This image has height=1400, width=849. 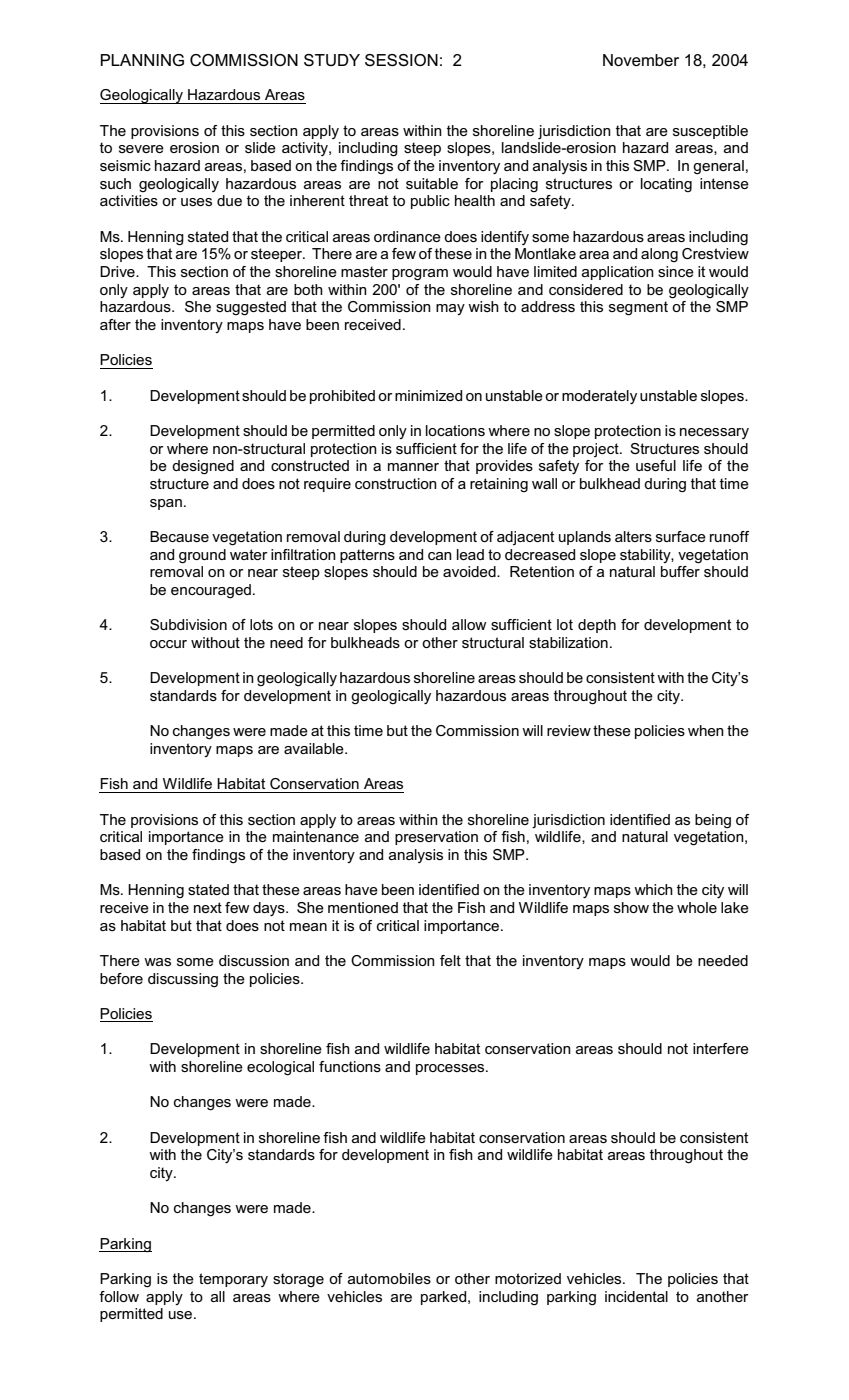 What do you see at coordinates (436, 838) in the image?
I see `preservation` at bounding box center [436, 838].
